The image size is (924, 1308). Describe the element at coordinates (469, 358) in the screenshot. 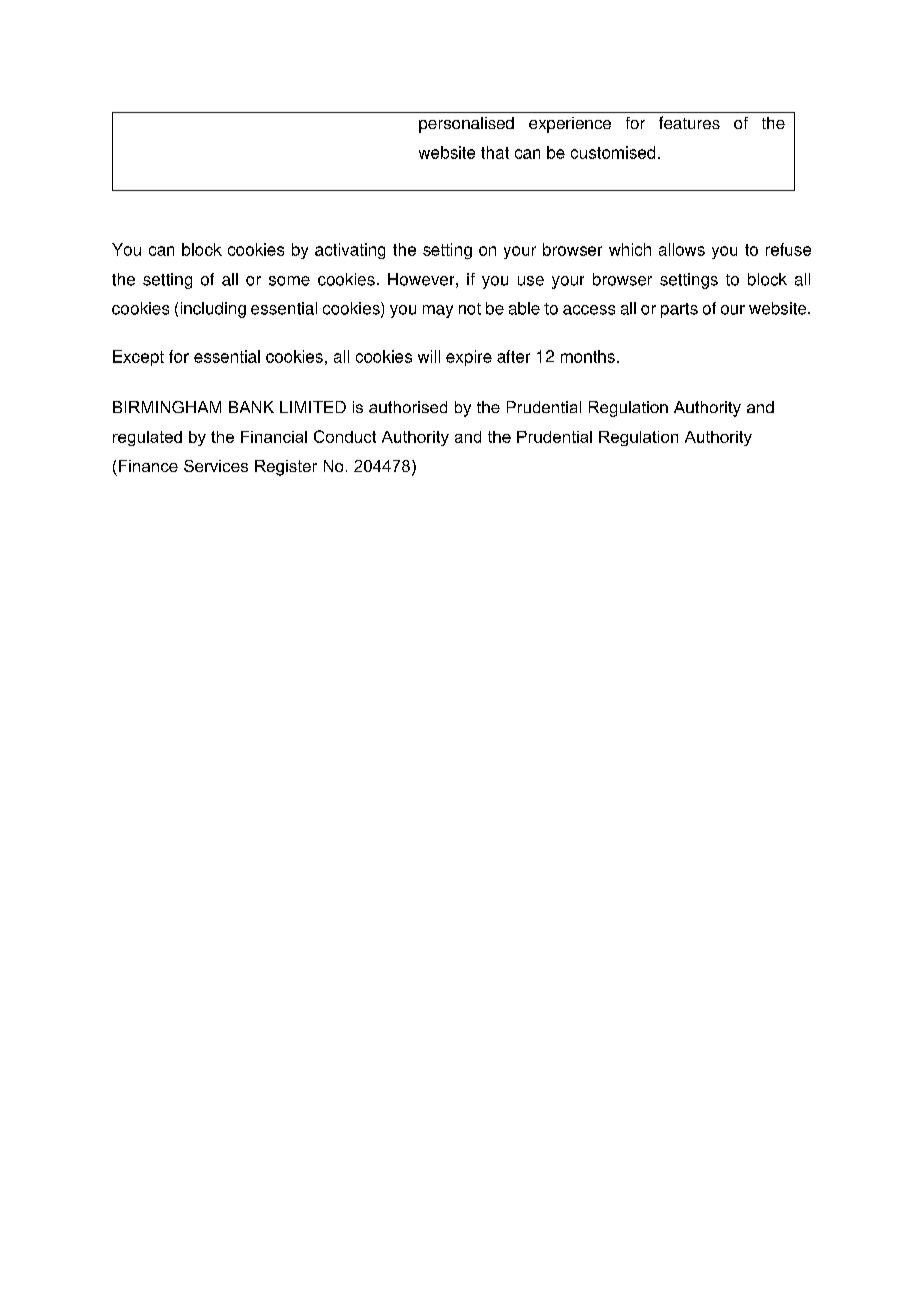

I see `expire` at that location.
